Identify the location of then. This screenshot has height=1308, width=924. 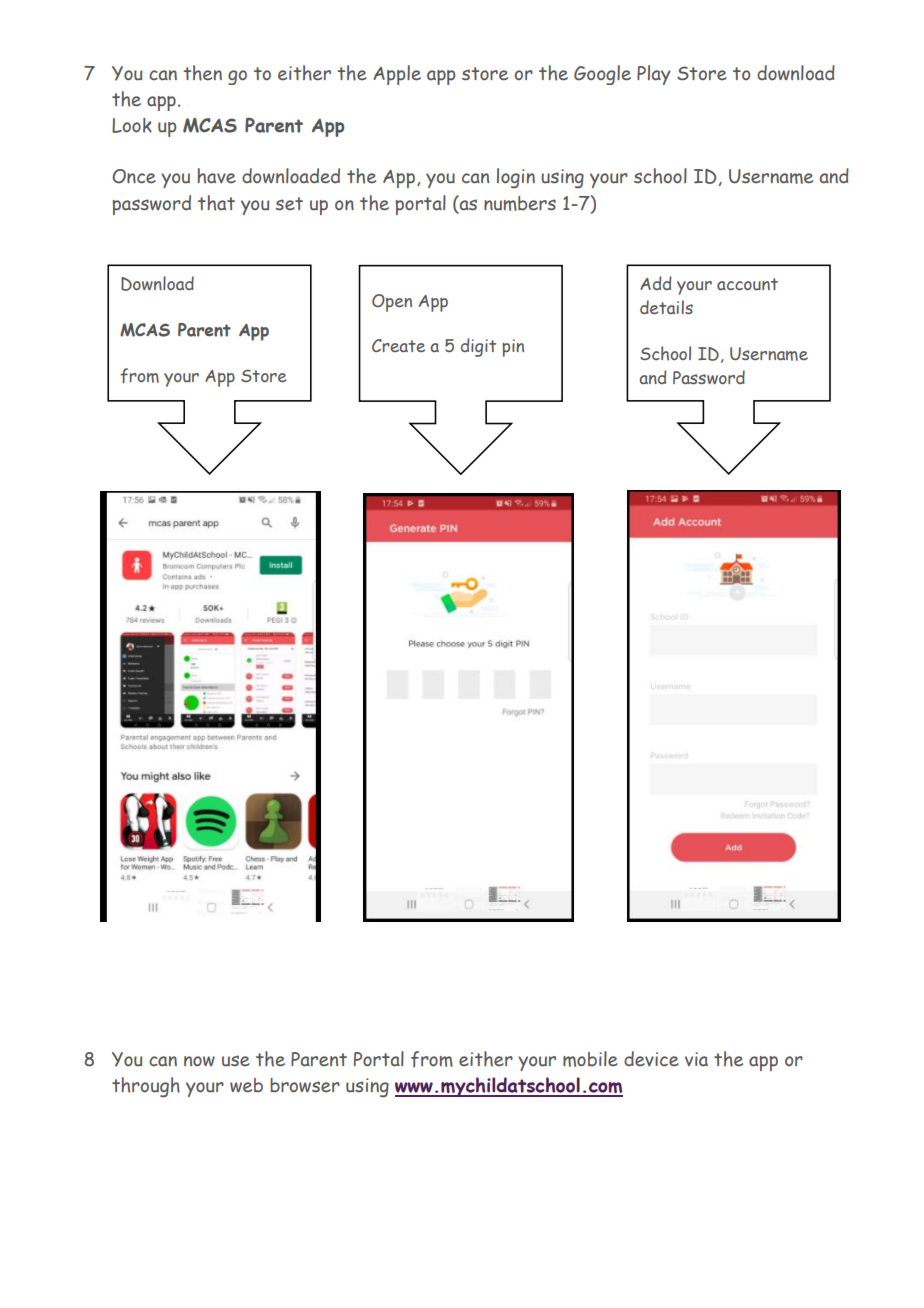
(202, 73).
